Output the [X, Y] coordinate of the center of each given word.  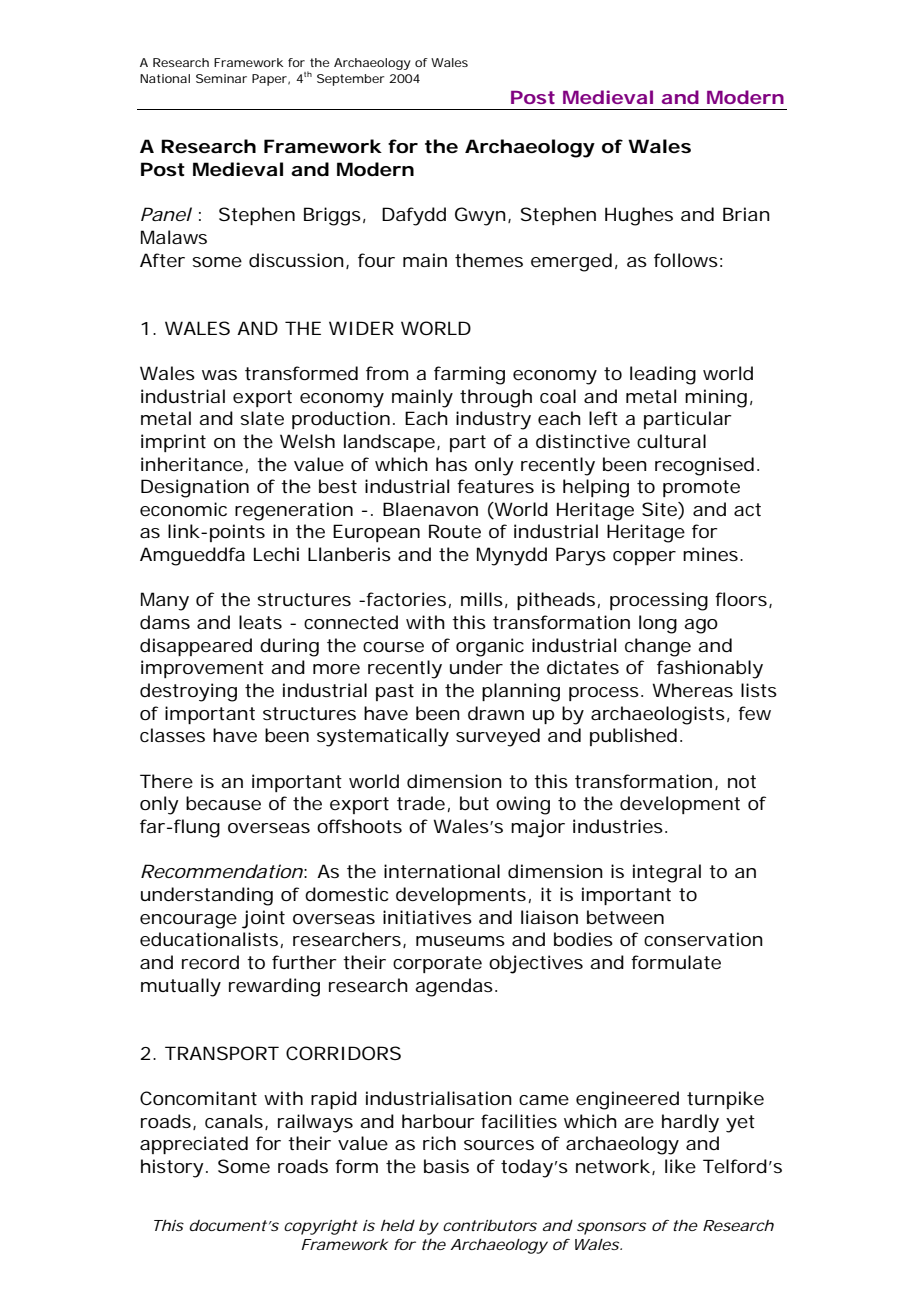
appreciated [194, 1145]
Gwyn [480, 216]
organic [490, 647]
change [658, 647]
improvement [202, 669]
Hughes [639, 216]
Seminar [221, 78]
